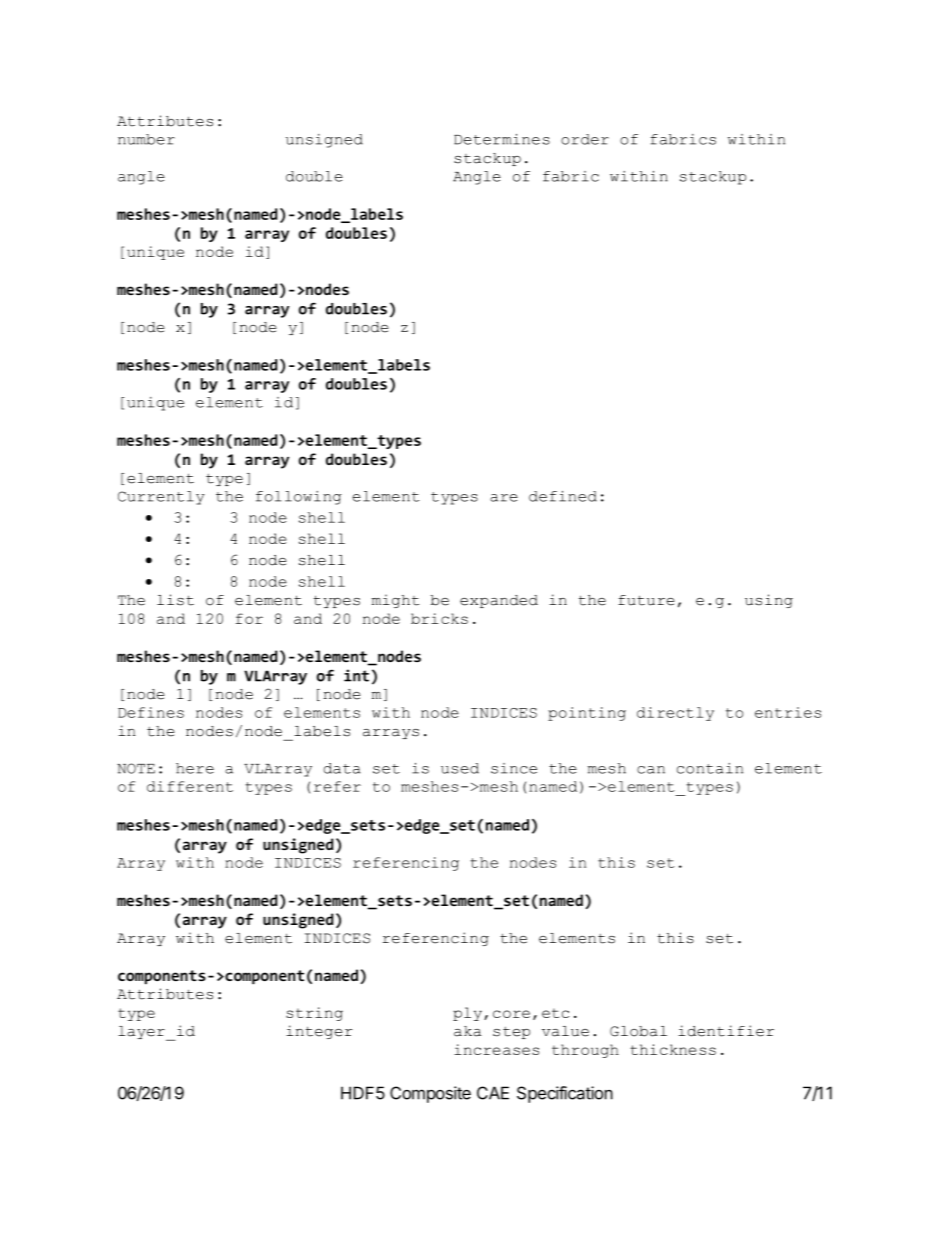 This screenshot has height=1233, width=952. Describe the element at coordinates (673, 1049) in the screenshot. I see `thickness` at that location.
